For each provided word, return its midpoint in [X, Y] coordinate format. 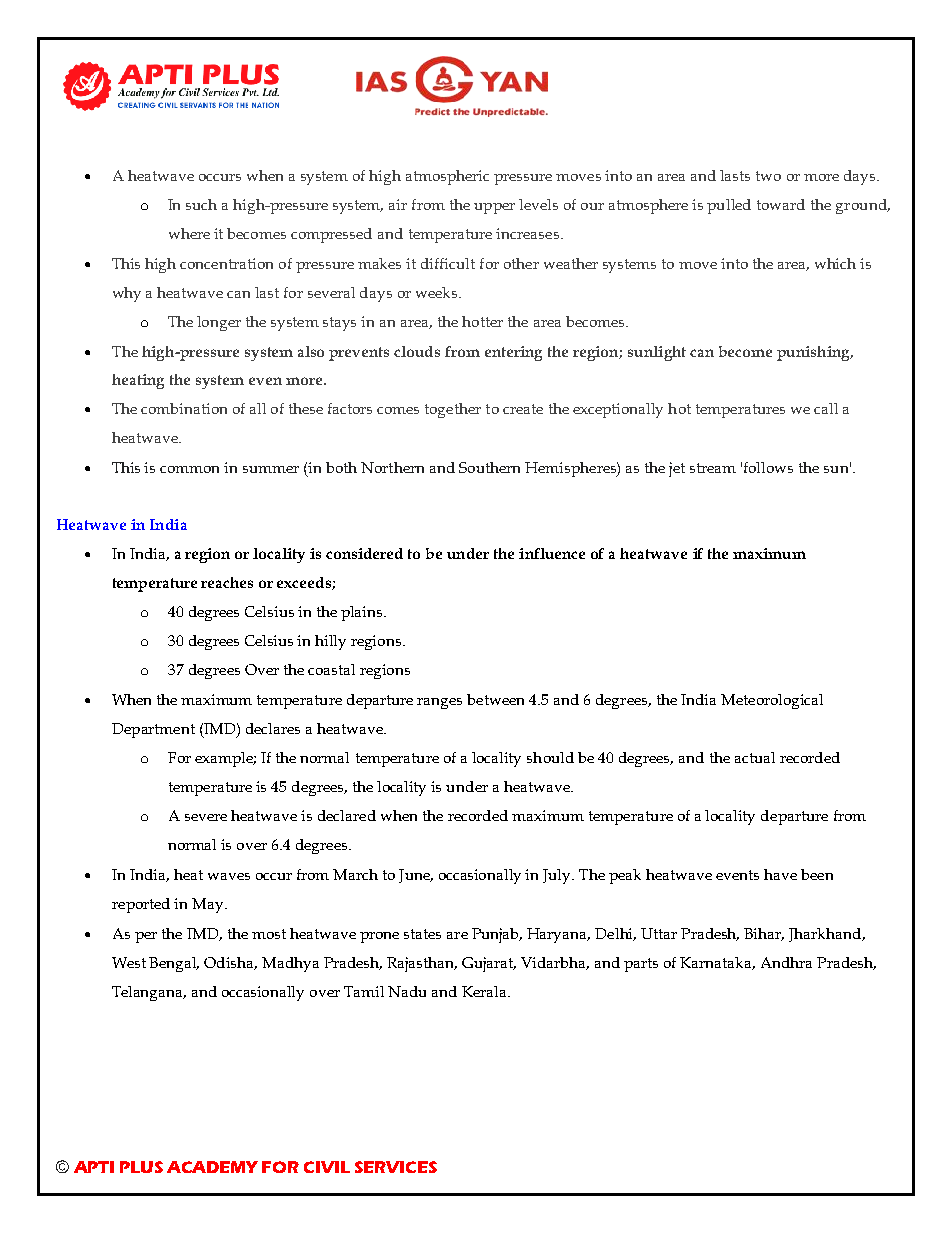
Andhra [786, 962]
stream [713, 468]
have [780, 874]
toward [781, 204]
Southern [489, 467]
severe [206, 817]
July [558, 876]
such [201, 204]
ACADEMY [212, 1167]
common [189, 469]
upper [494, 208]
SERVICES [396, 1167]
